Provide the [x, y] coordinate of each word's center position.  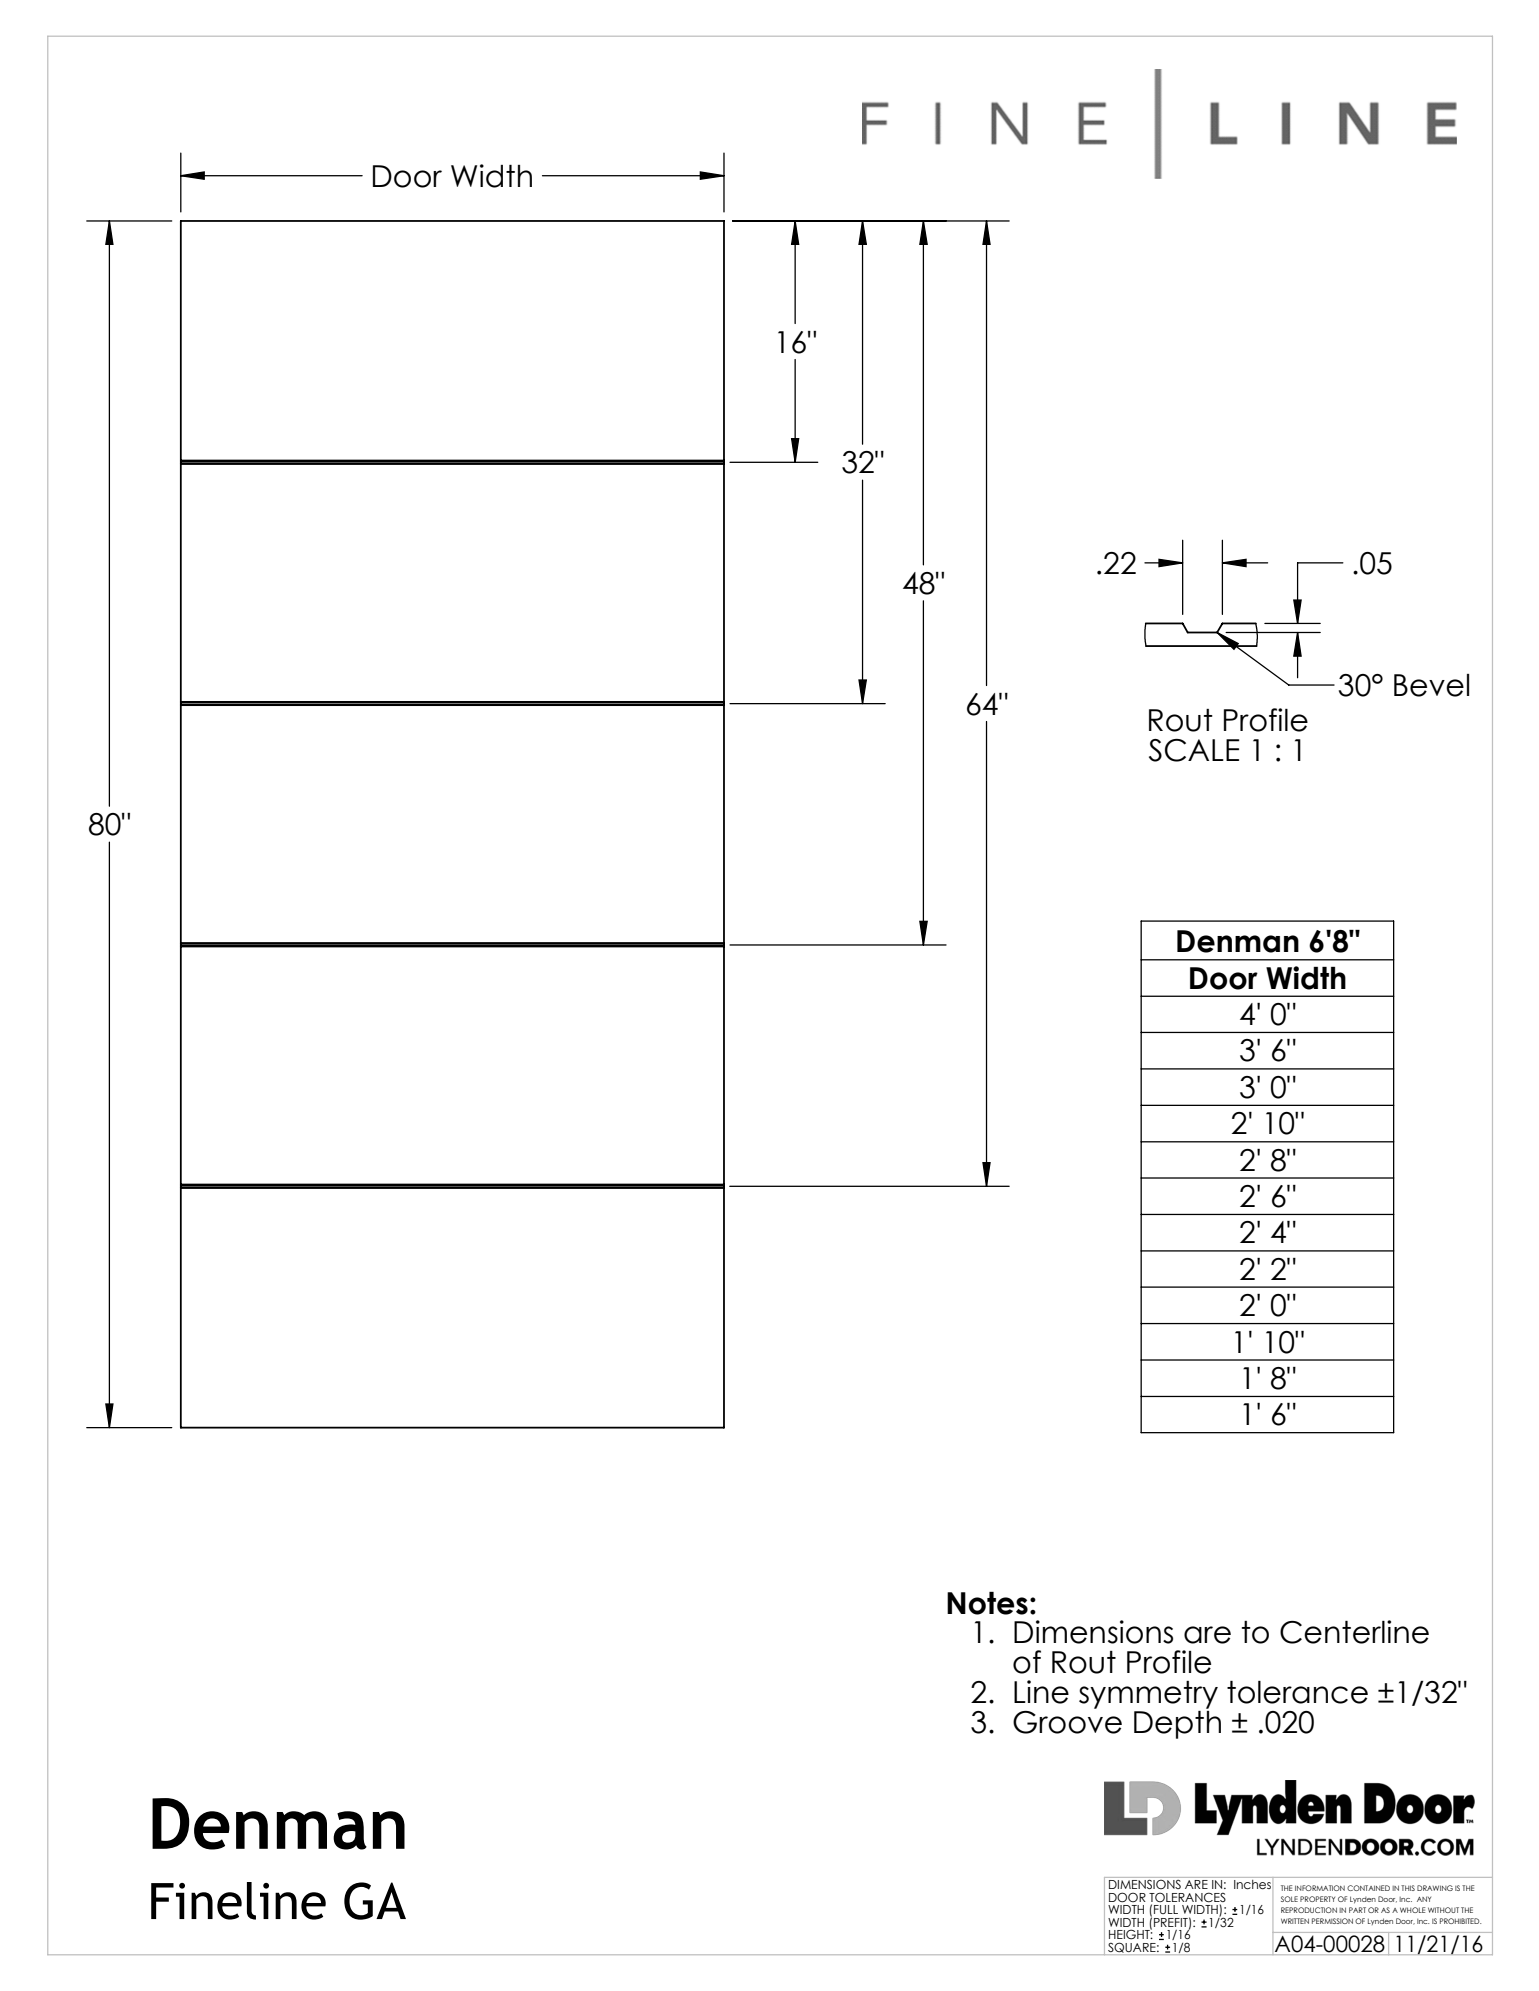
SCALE [1194, 750]
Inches [1253, 1883]
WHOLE [1412, 1910]
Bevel [1431, 685]
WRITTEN [1295, 1921]
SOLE [1289, 1899]
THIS [1408, 1888]
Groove [1067, 1721]
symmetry [1148, 1695]
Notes [987, 1603]
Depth [1177, 1723]
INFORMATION [1320, 1888]
